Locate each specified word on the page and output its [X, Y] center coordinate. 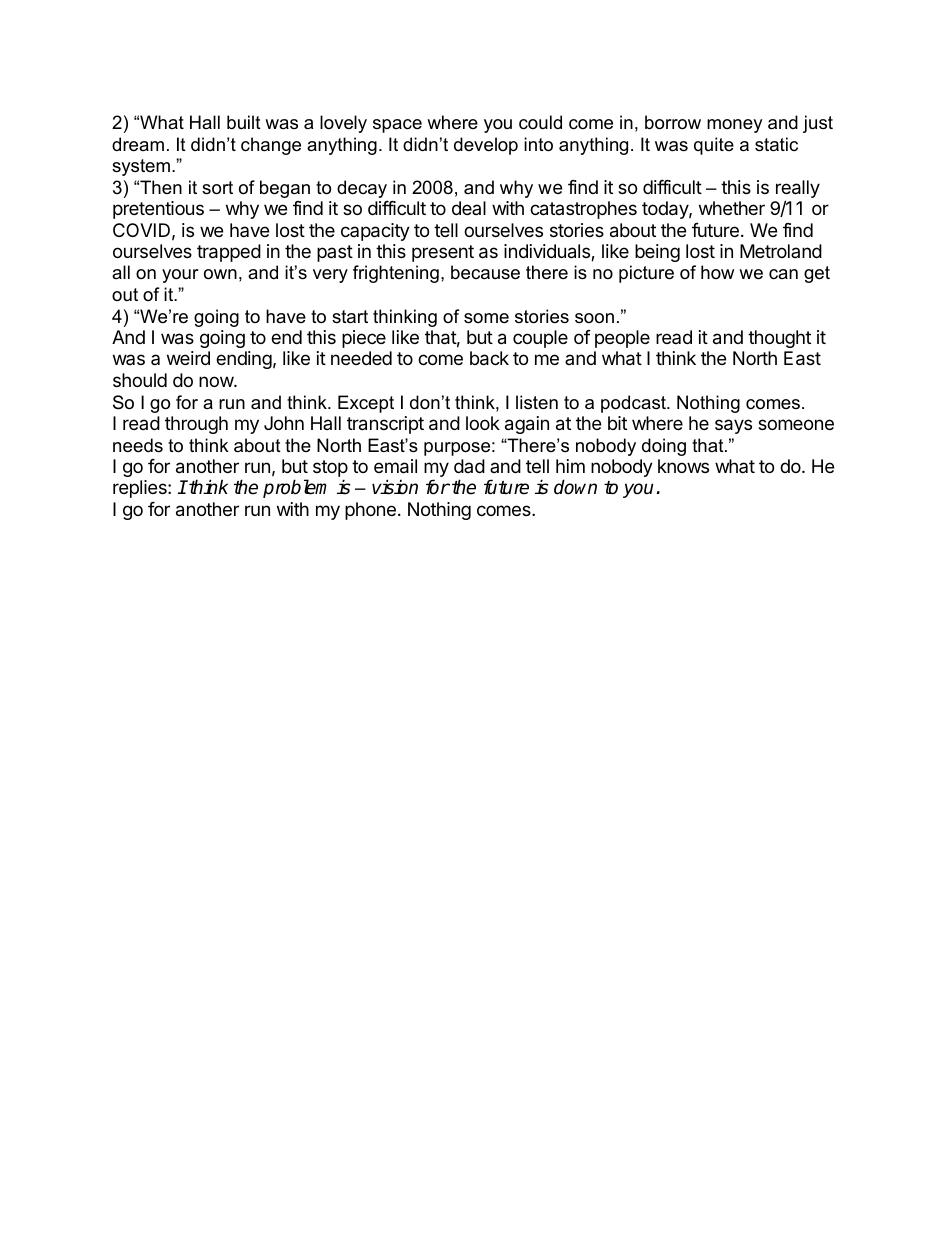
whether [732, 208]
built [244, 122]
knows [683, 466]
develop [486, 146]
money [735, 126]
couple [540, 339]
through [196, 425]
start [350, 316]
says [733, 426]
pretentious [158, 210]
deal [469, 208]
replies [141, 489]
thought [779, 339]
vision [395, 487]
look [483, 423]
